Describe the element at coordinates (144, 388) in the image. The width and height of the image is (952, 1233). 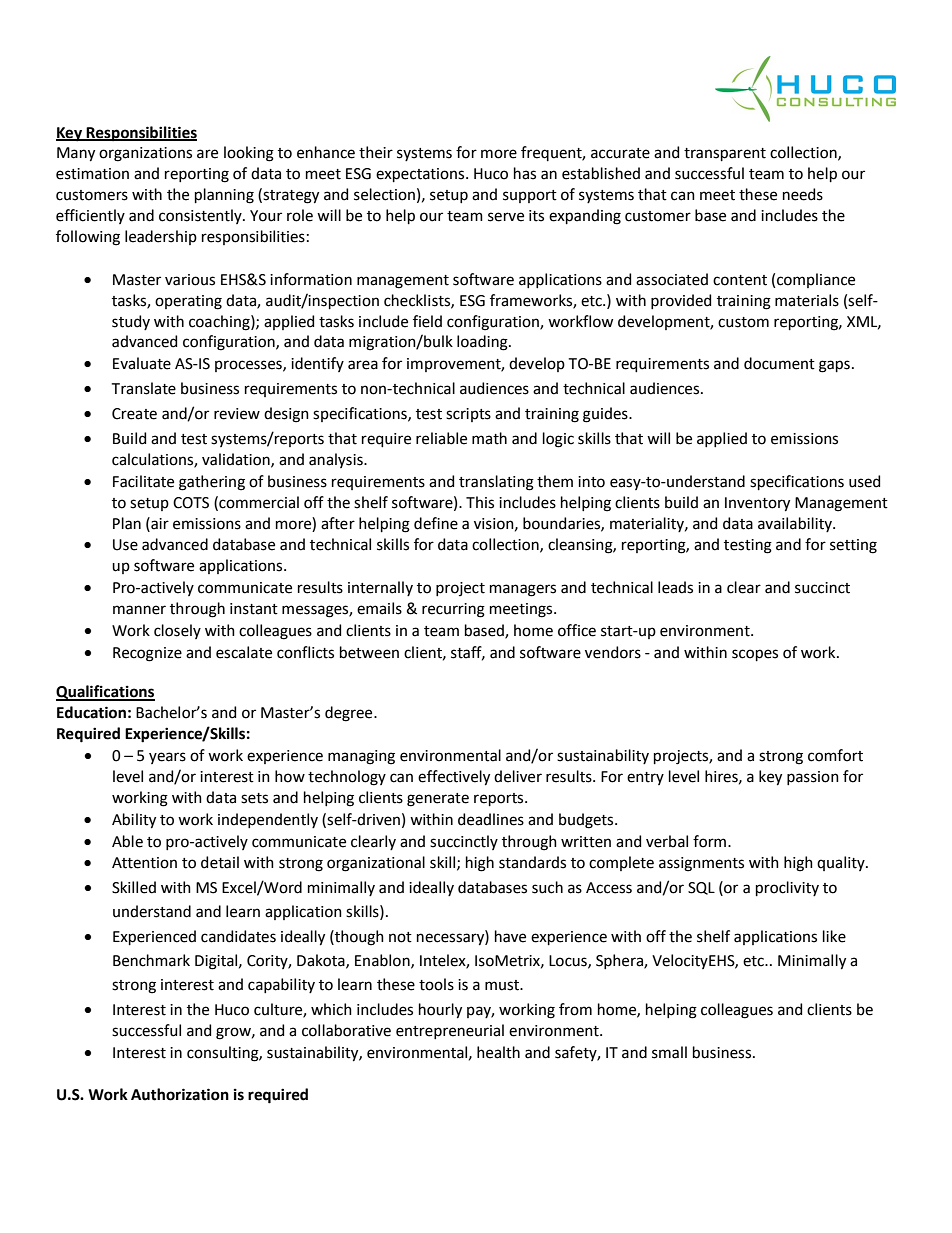
I see `Translate` at that location.
